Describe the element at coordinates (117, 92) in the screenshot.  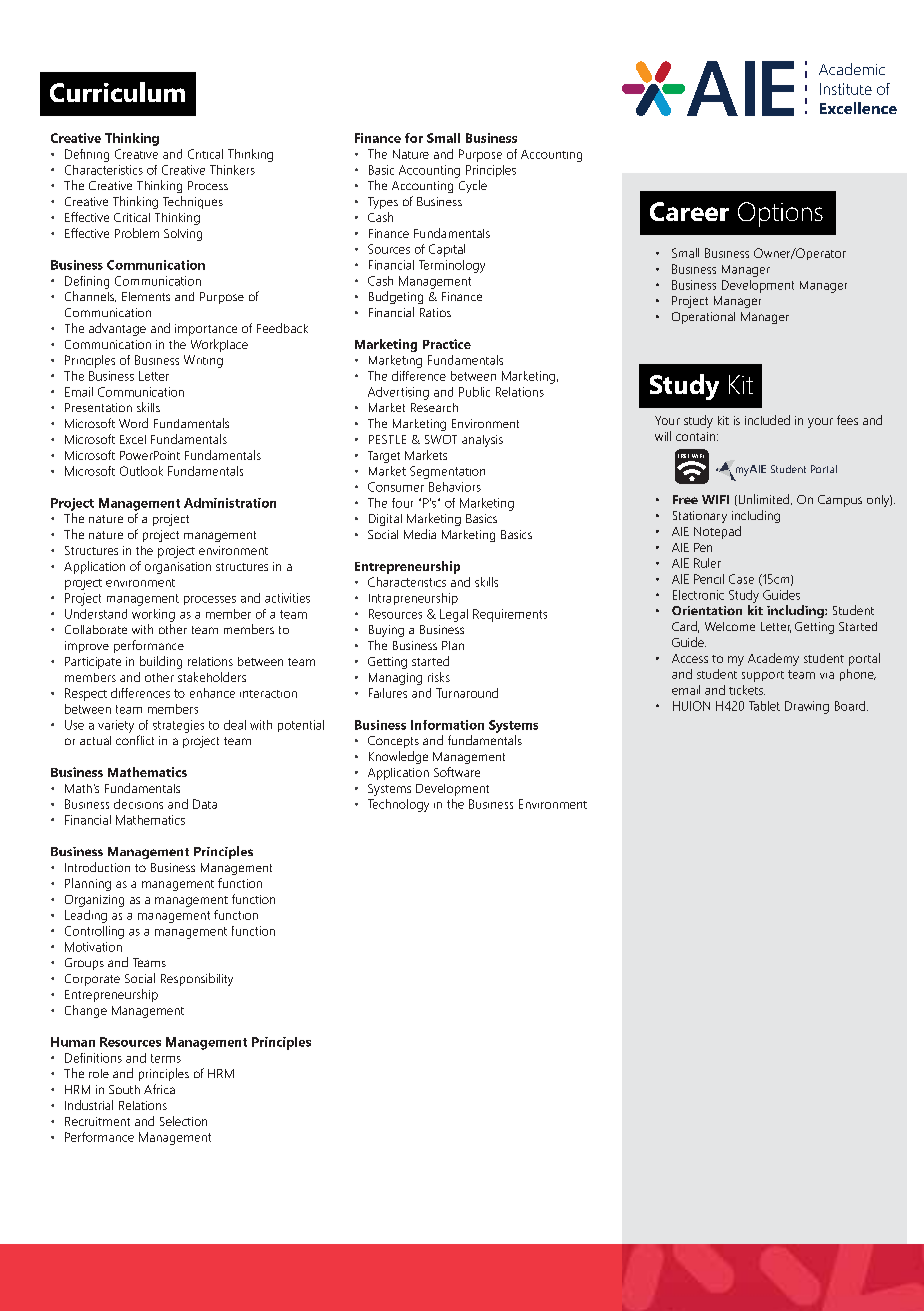
I see `Curriculum` at that location.
